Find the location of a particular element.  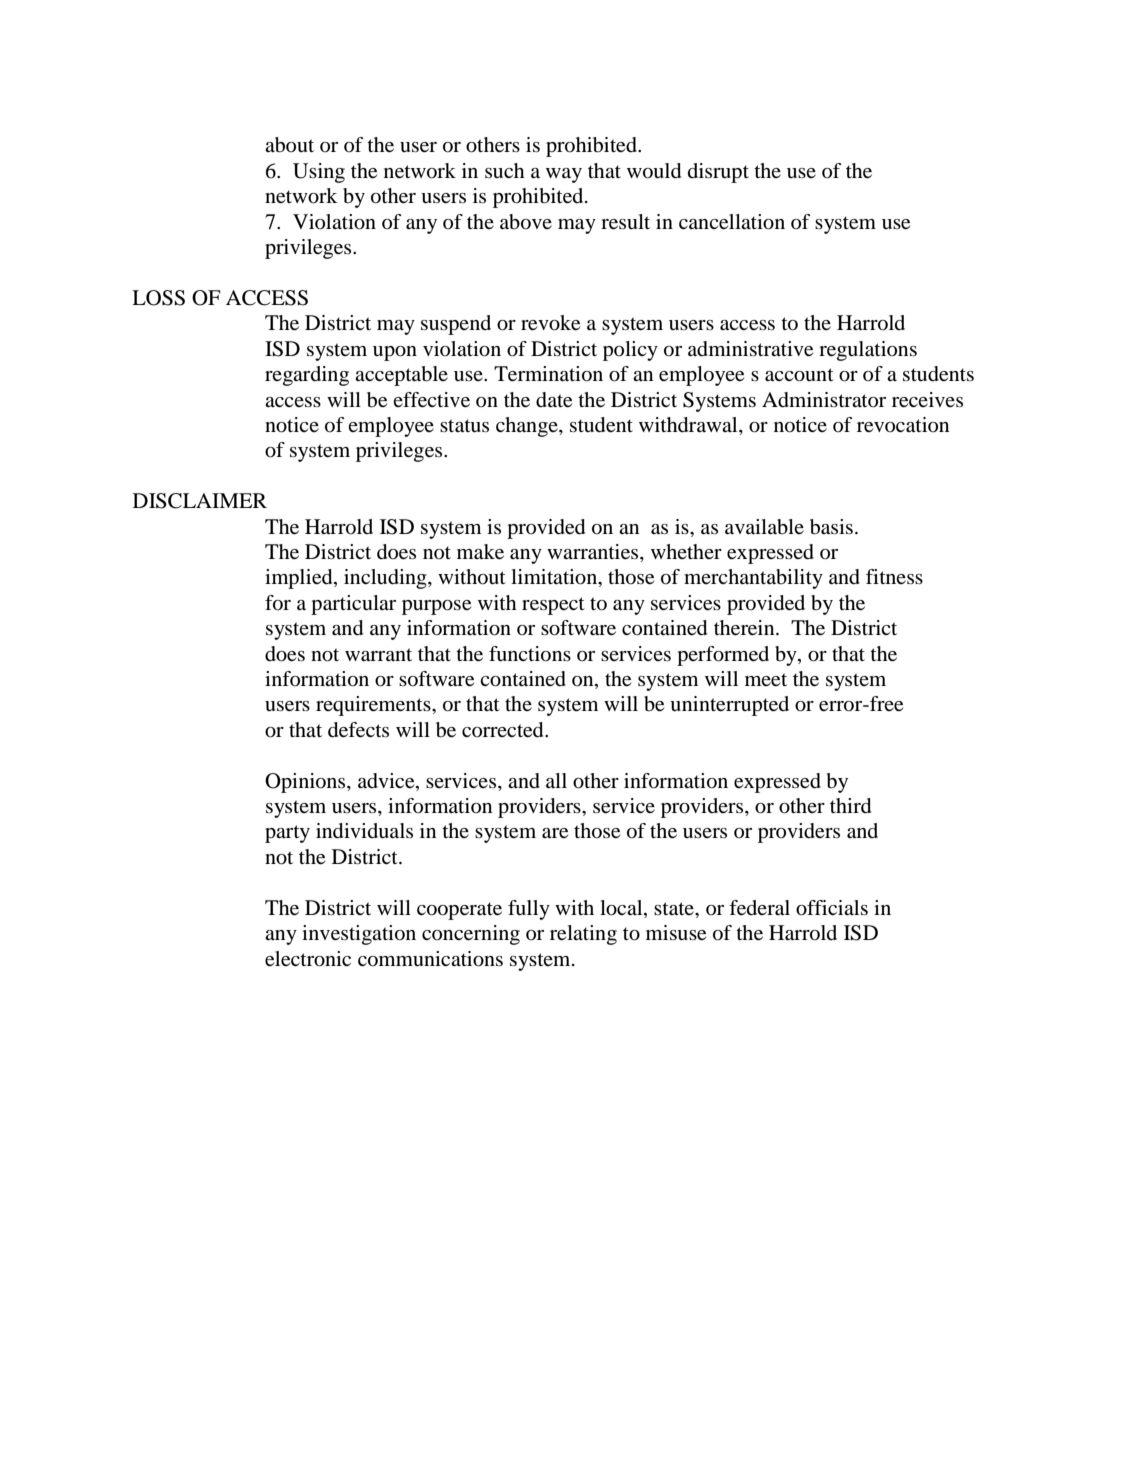

electronic is located at coordinates (308, 959).
